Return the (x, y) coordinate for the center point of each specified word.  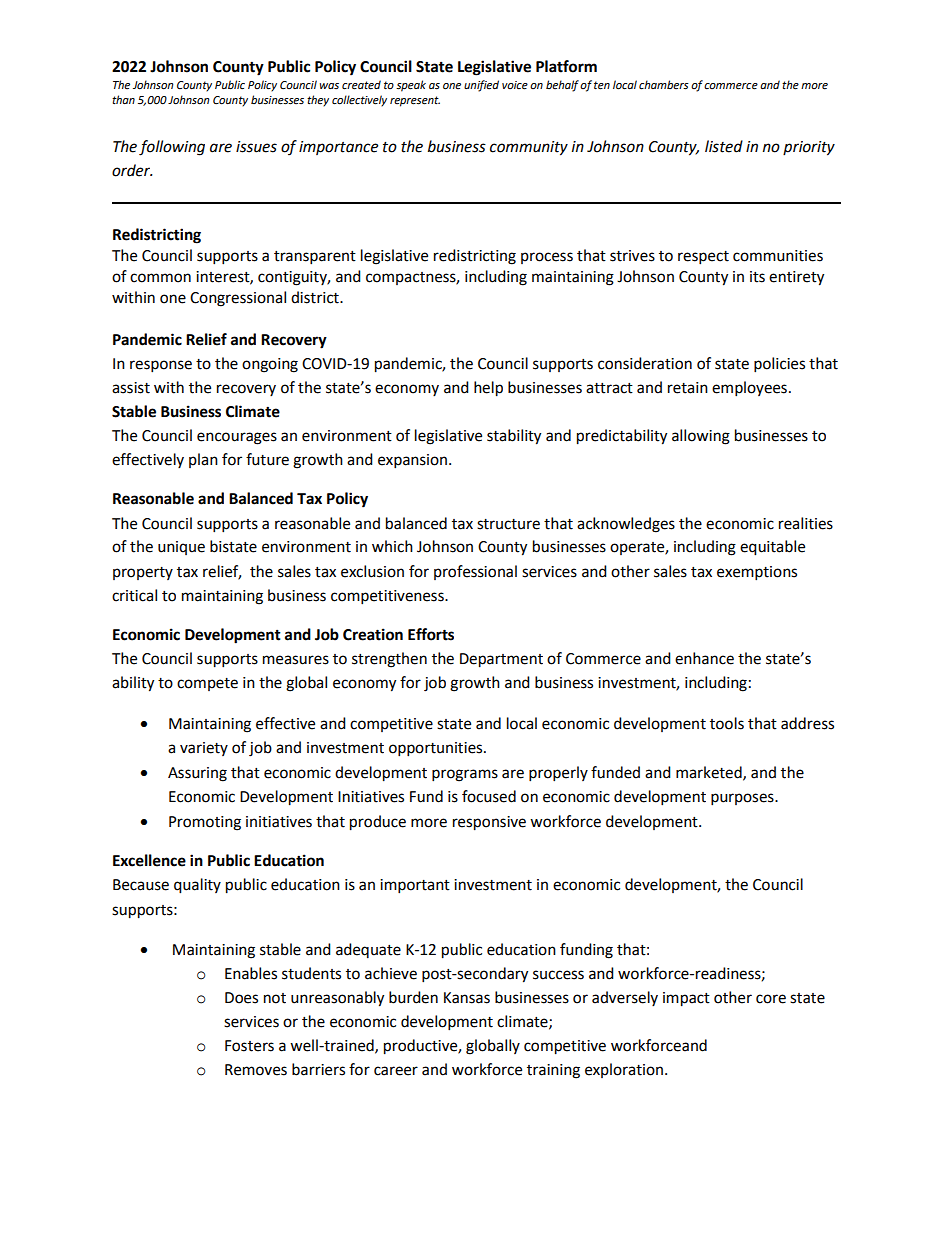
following (172, 148)
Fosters (249, 1046)
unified (481, 86)
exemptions (757, 573)
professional (475, 572)
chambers (664, 85)
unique (181, 548)
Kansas (467, 998)
